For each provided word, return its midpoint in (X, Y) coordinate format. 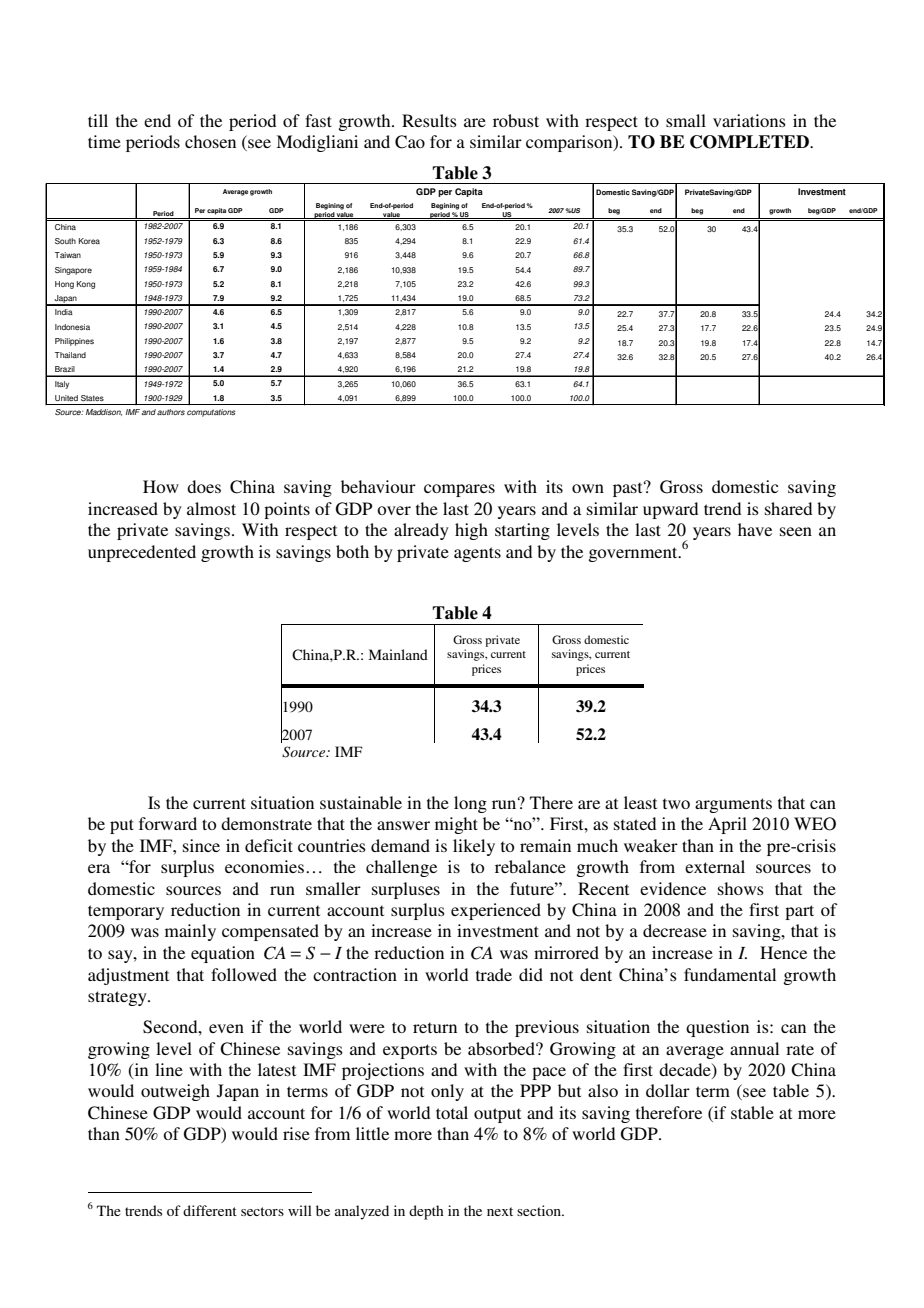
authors (171, 412)
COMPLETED (750, 142)
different (210, 1210)
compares (459, 490)
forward (168, 823)
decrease (675, 930)
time (104, 141)
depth (426, 1212)
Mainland (398, 654)
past (629, 489)
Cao (410, 142)
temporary (126, 912)
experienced (496, 911)
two (676, 803)
